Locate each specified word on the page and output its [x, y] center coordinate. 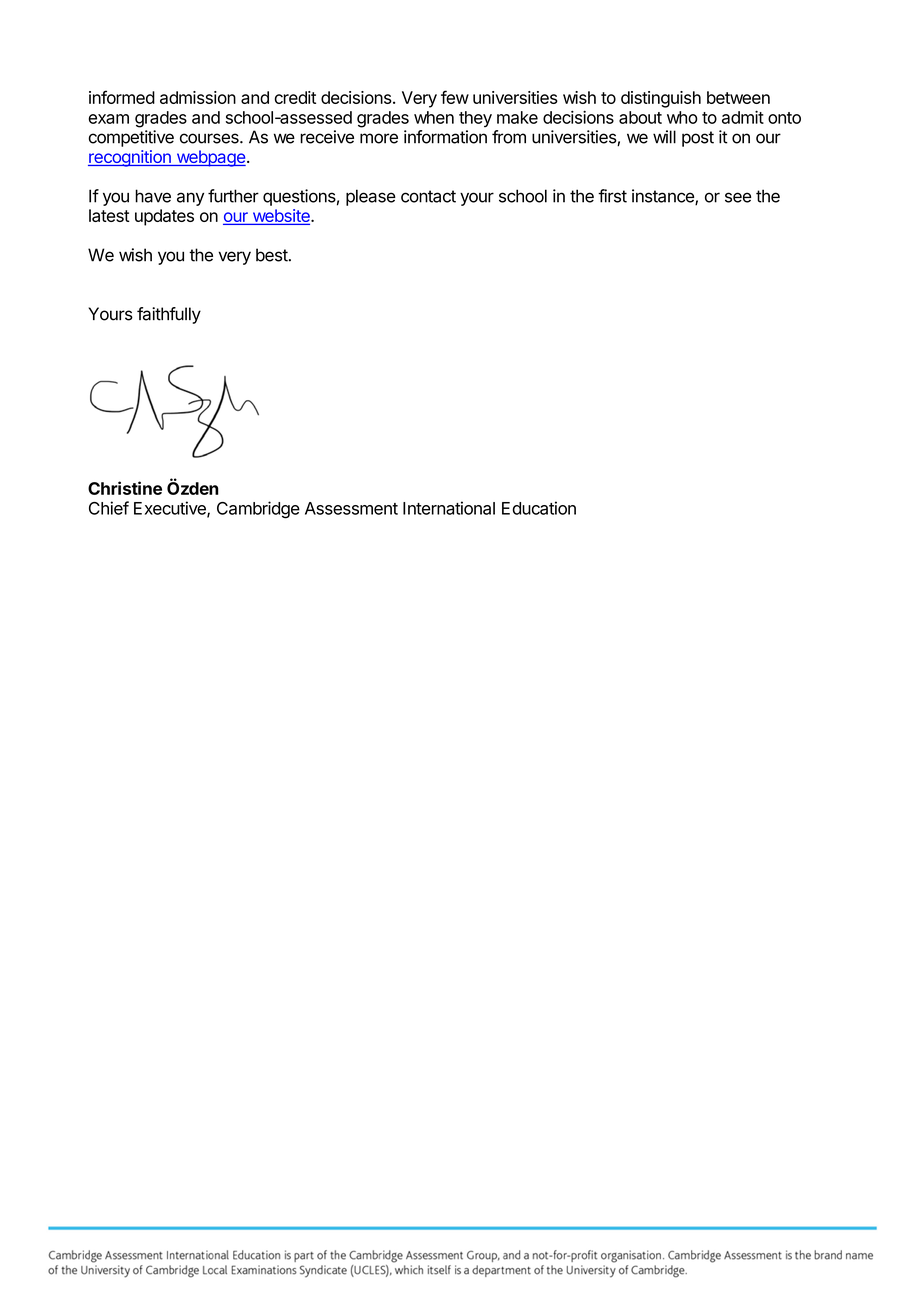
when [434, 117]
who [682, 117]
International [449, 508]
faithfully [169, 315]
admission [198, 97]
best [272, 255]
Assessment [351, 508]
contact [428, 196]
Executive [171, 509]
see [738, 197]
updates [164, 217]
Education [539, 508]
